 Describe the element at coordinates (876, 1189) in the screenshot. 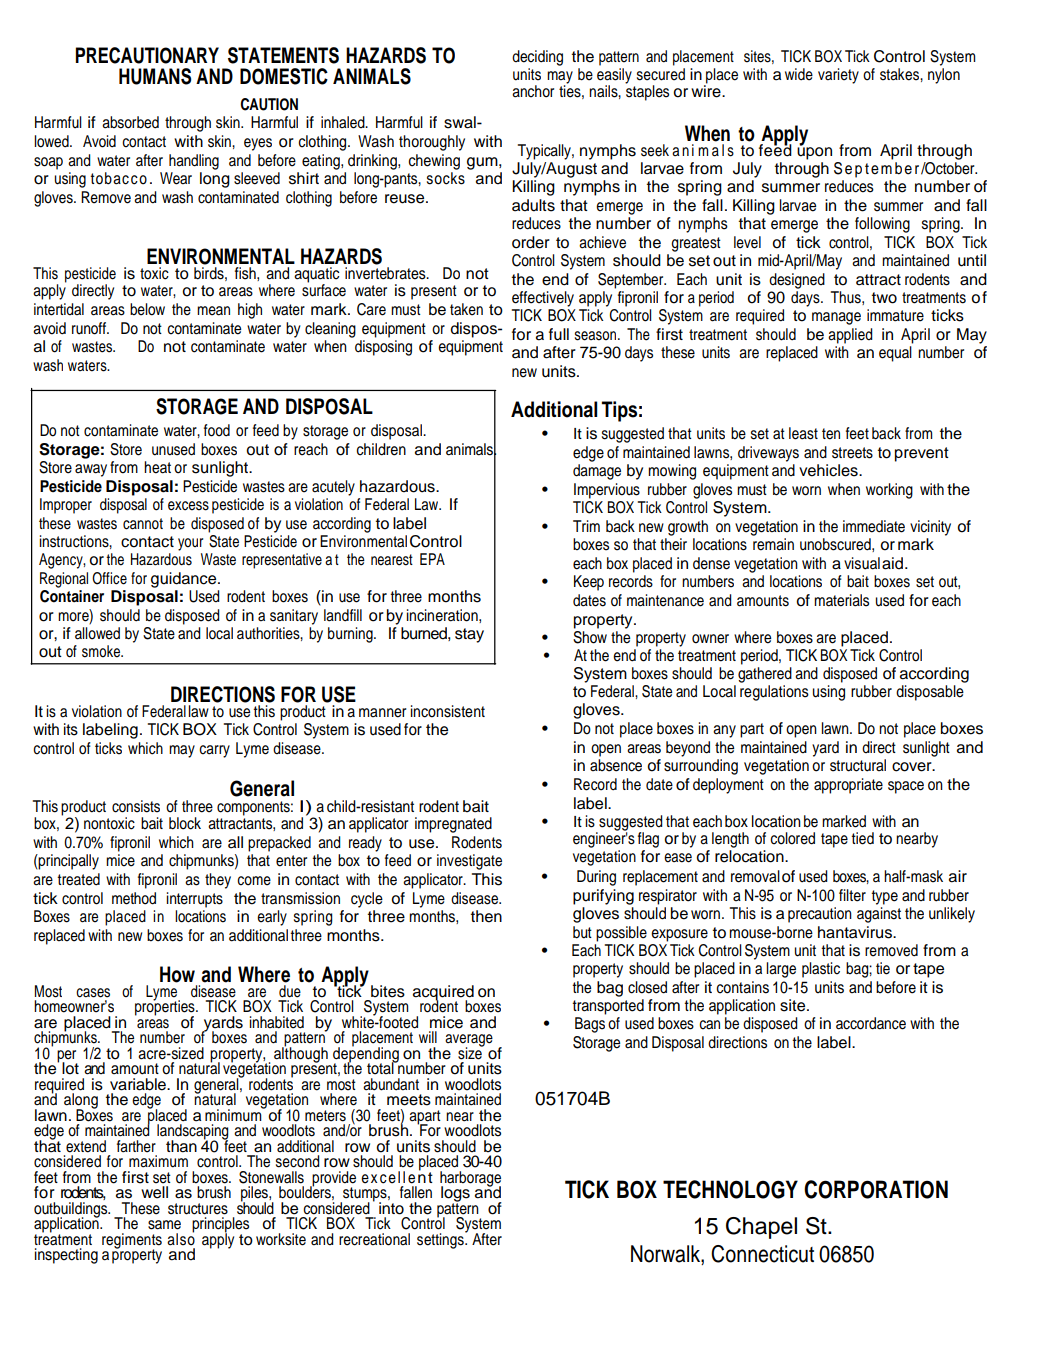

I see `CORPORATION` at that location.
